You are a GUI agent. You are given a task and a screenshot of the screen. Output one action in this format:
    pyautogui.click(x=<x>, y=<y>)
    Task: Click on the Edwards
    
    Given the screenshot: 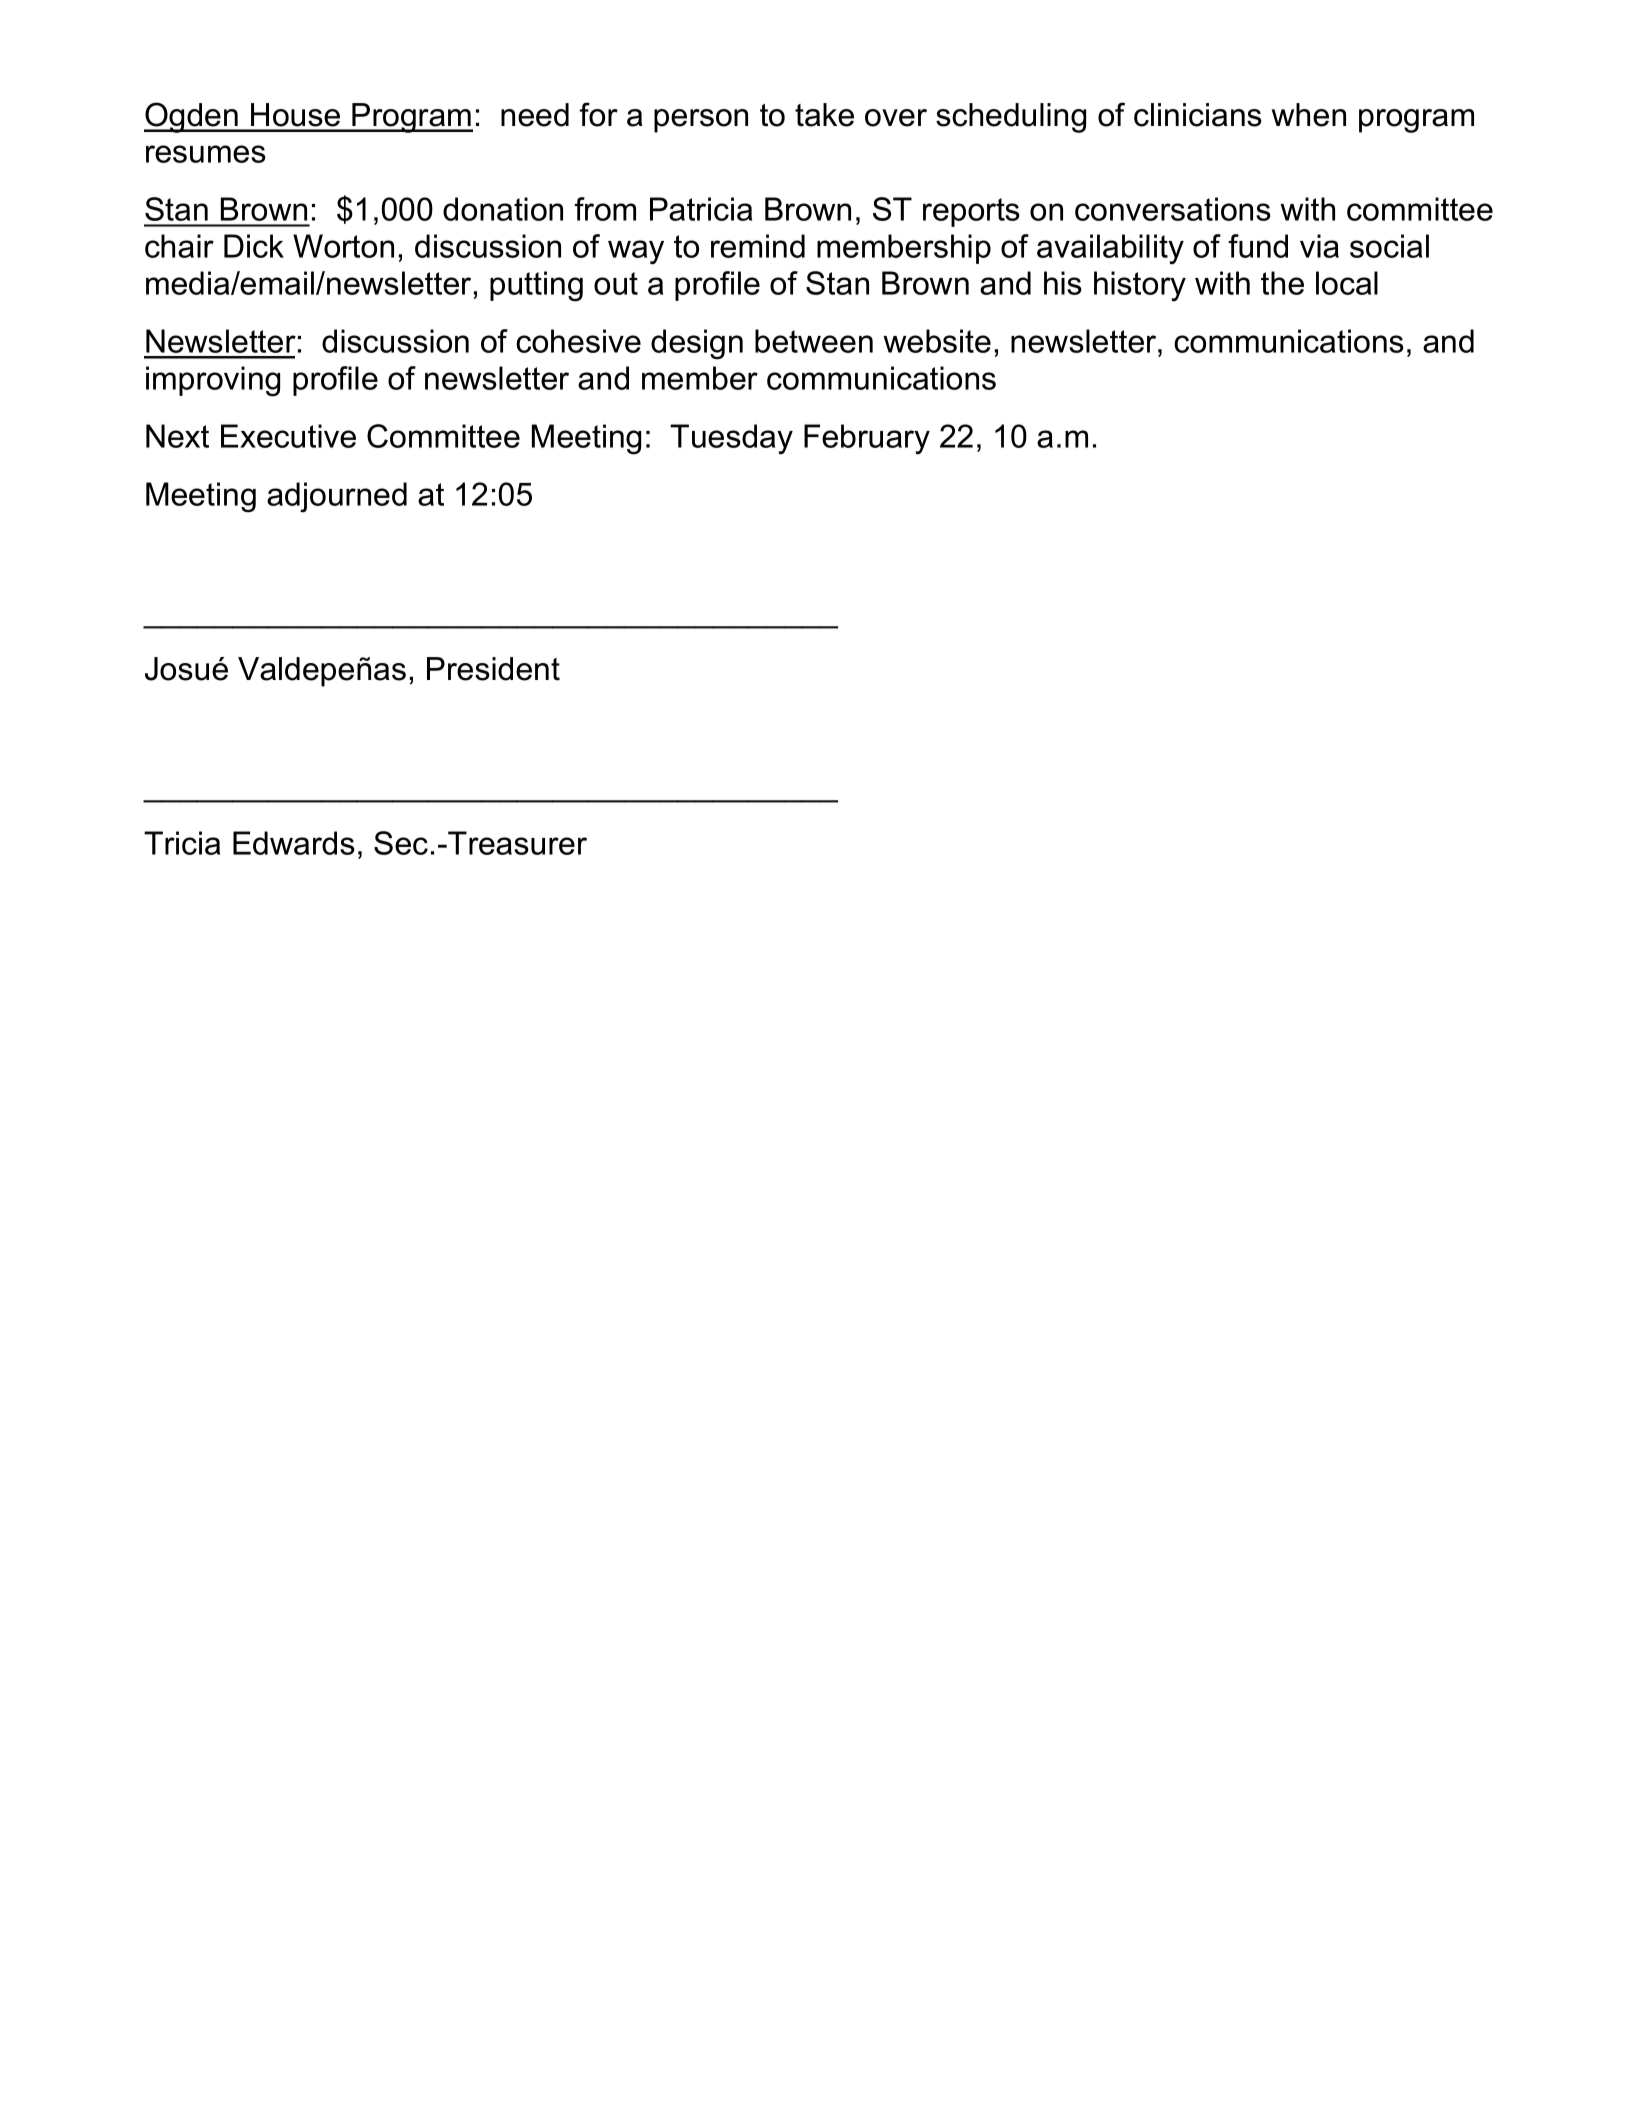 What is the action you would take?
    pyautogui.click(x=294, y=843)
